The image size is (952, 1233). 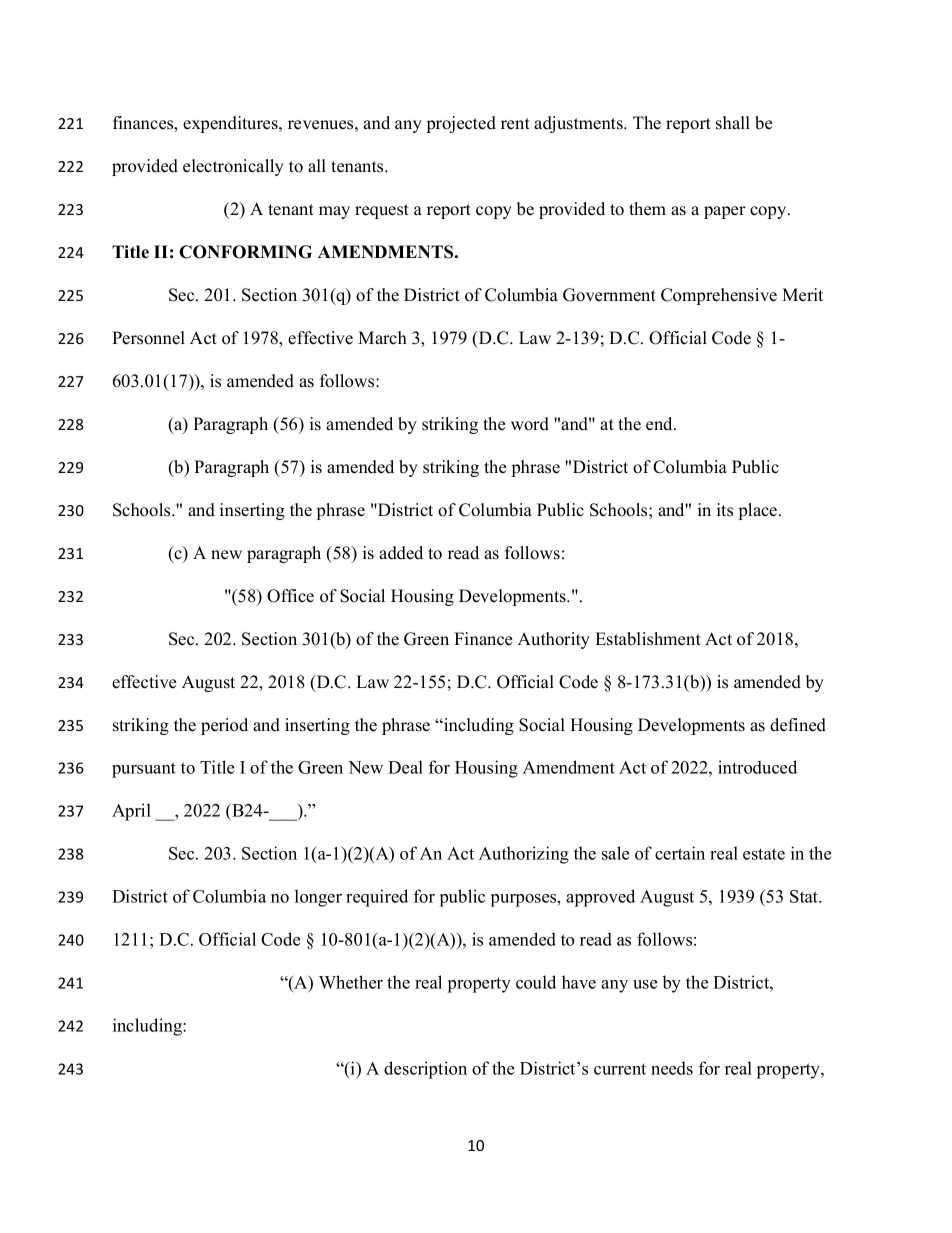 What do you see at coordinates (233, 167) in the screenshot?
I see `electronically` at bounding box center [233, 167].
